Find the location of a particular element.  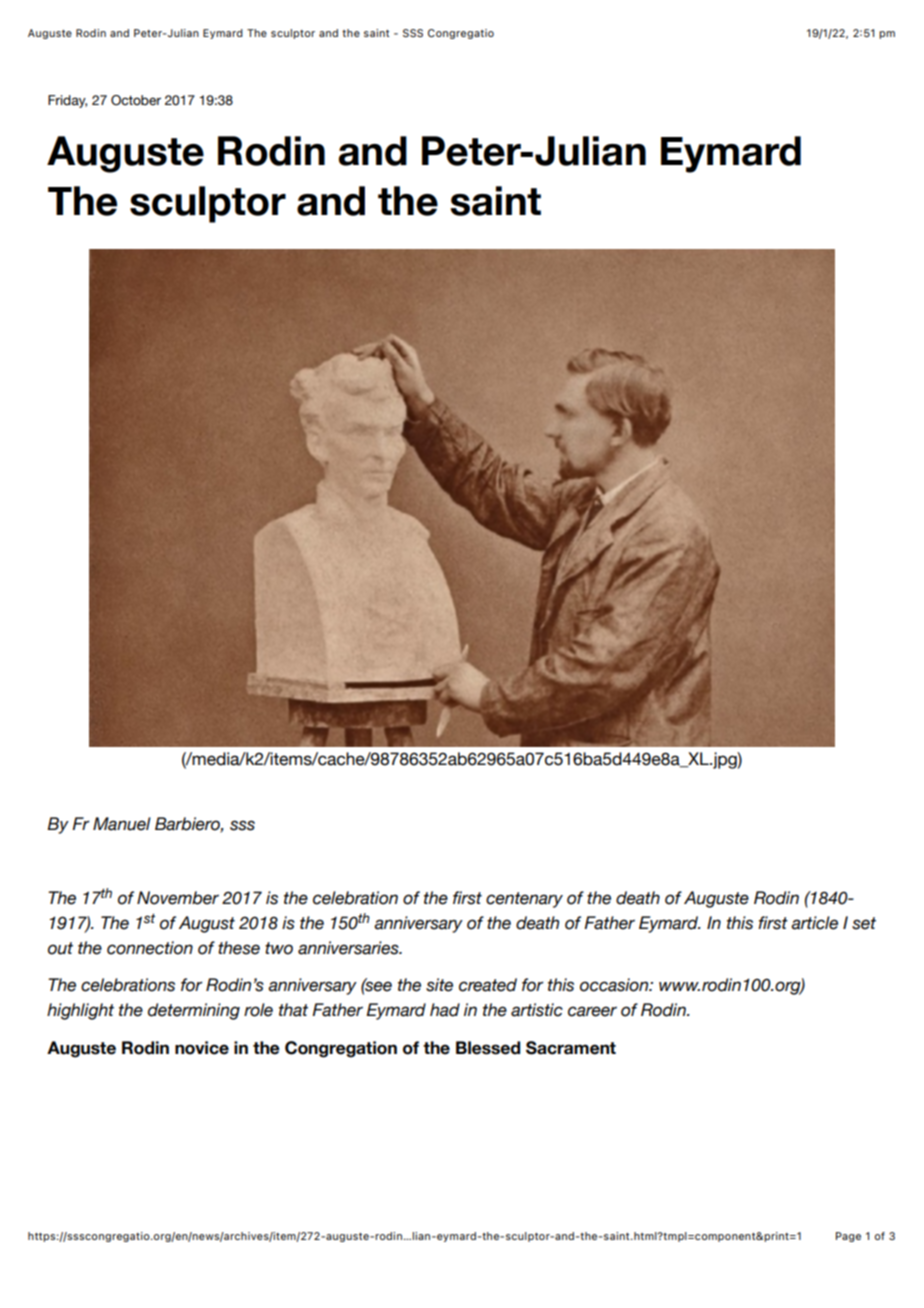

article is located at coordinates (814, 923).
